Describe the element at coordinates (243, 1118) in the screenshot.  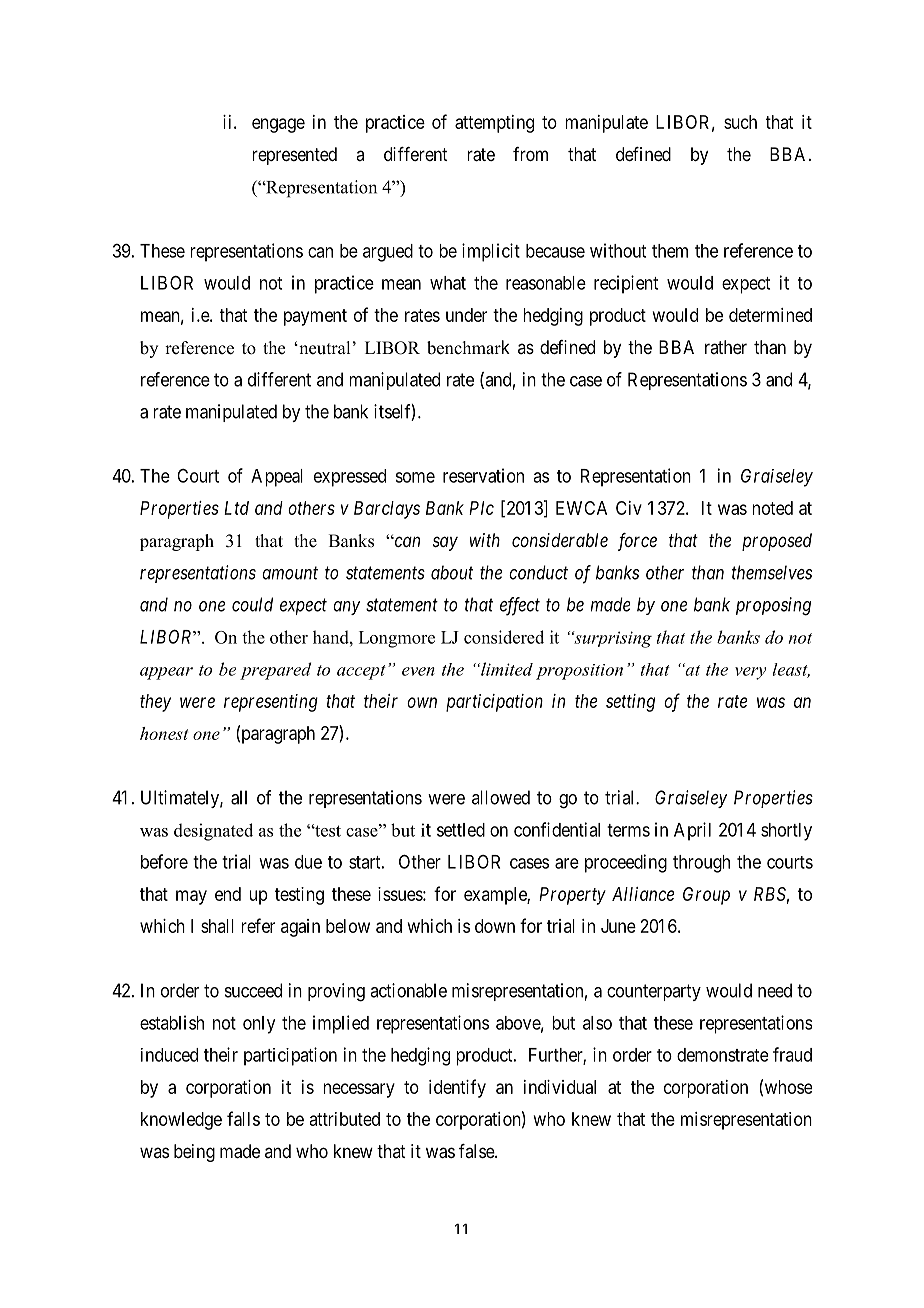
I see `falls` at that location.
